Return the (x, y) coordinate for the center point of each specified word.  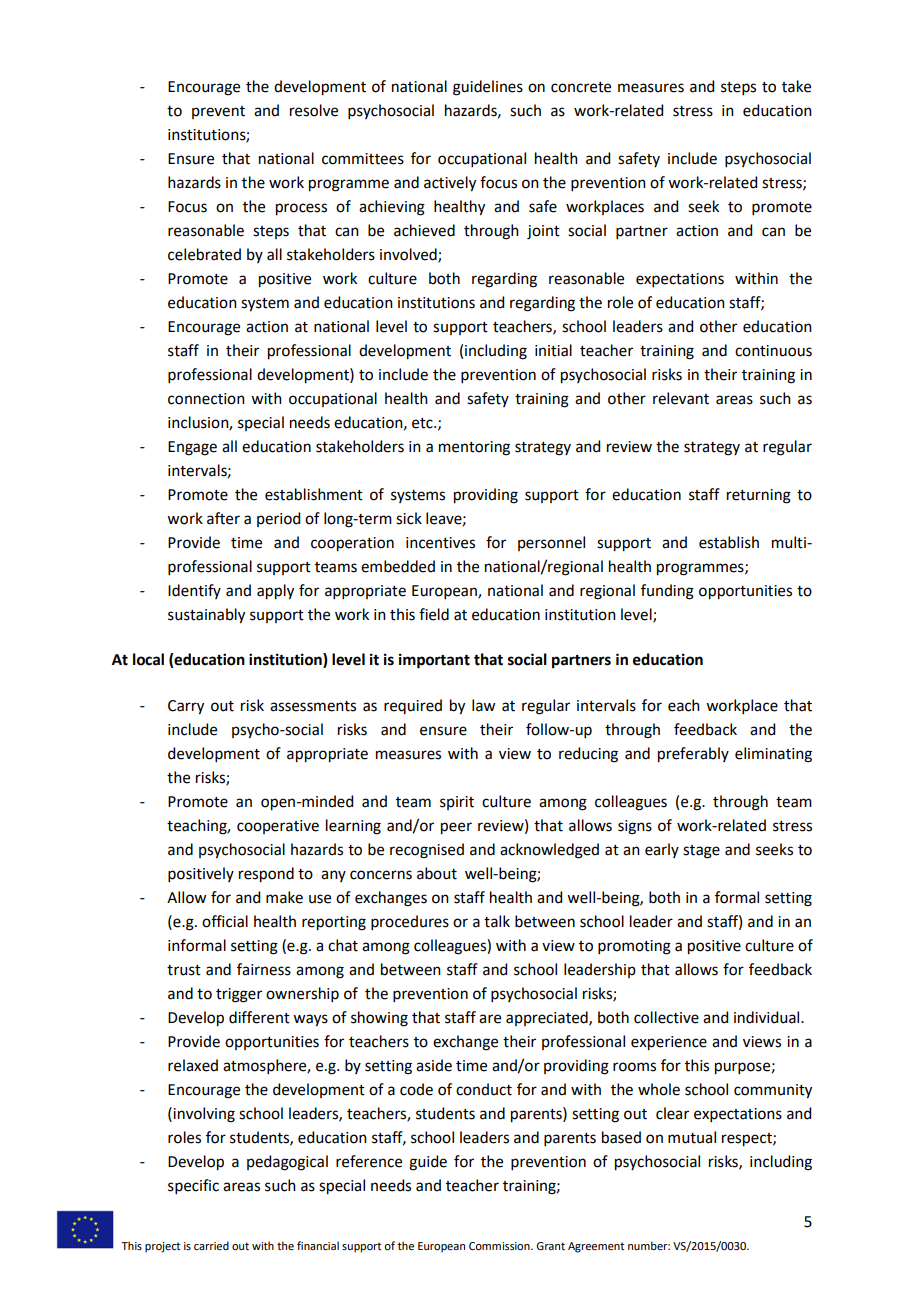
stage (701, 852)
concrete (581, 87)
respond (266, 875)
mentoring (474, 448)
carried (211, 1245)
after (223, 518)
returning (759, 496)
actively (450, 184)
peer (456, 828)
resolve (314, 110)
